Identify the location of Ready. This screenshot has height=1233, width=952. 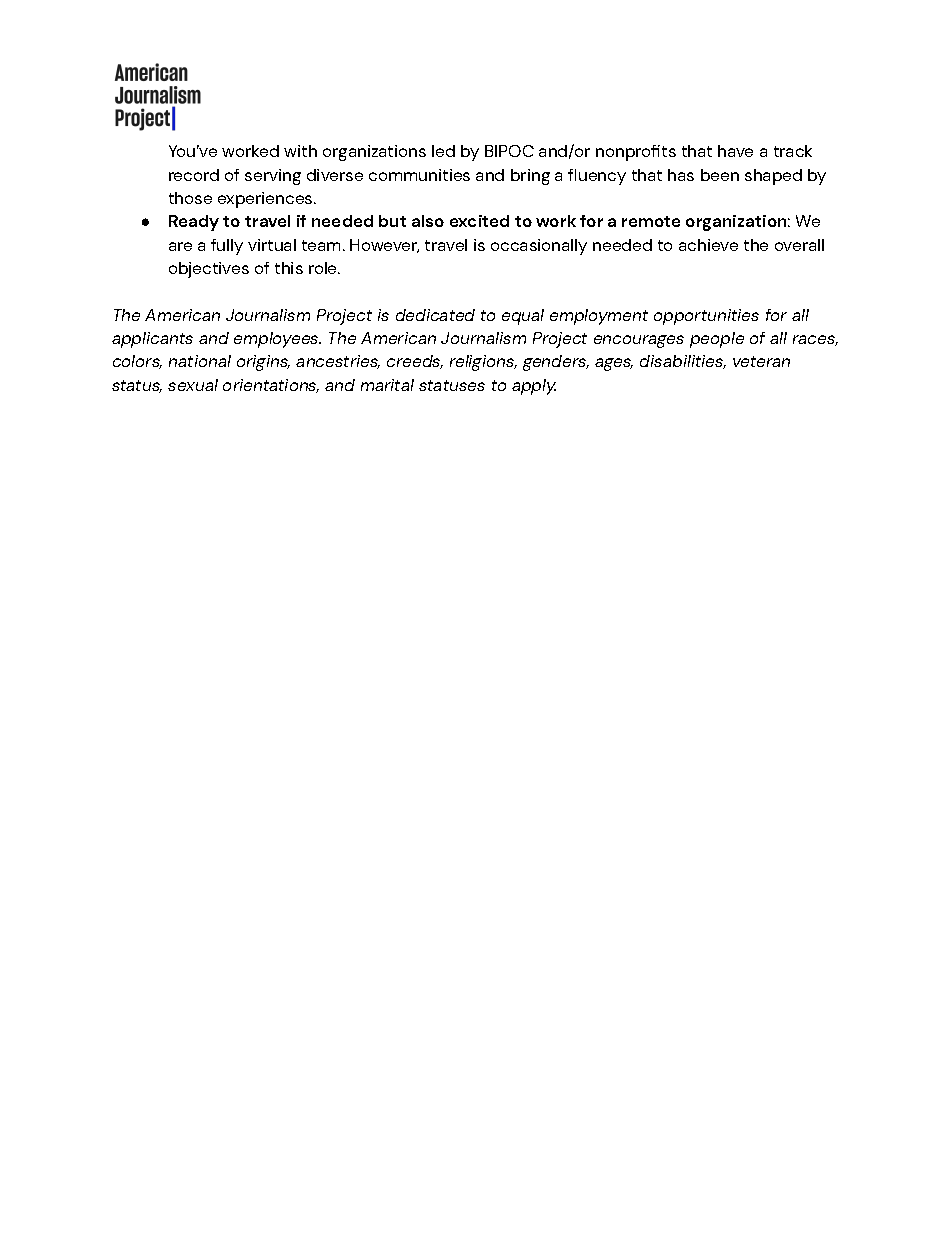
(194, 223).
